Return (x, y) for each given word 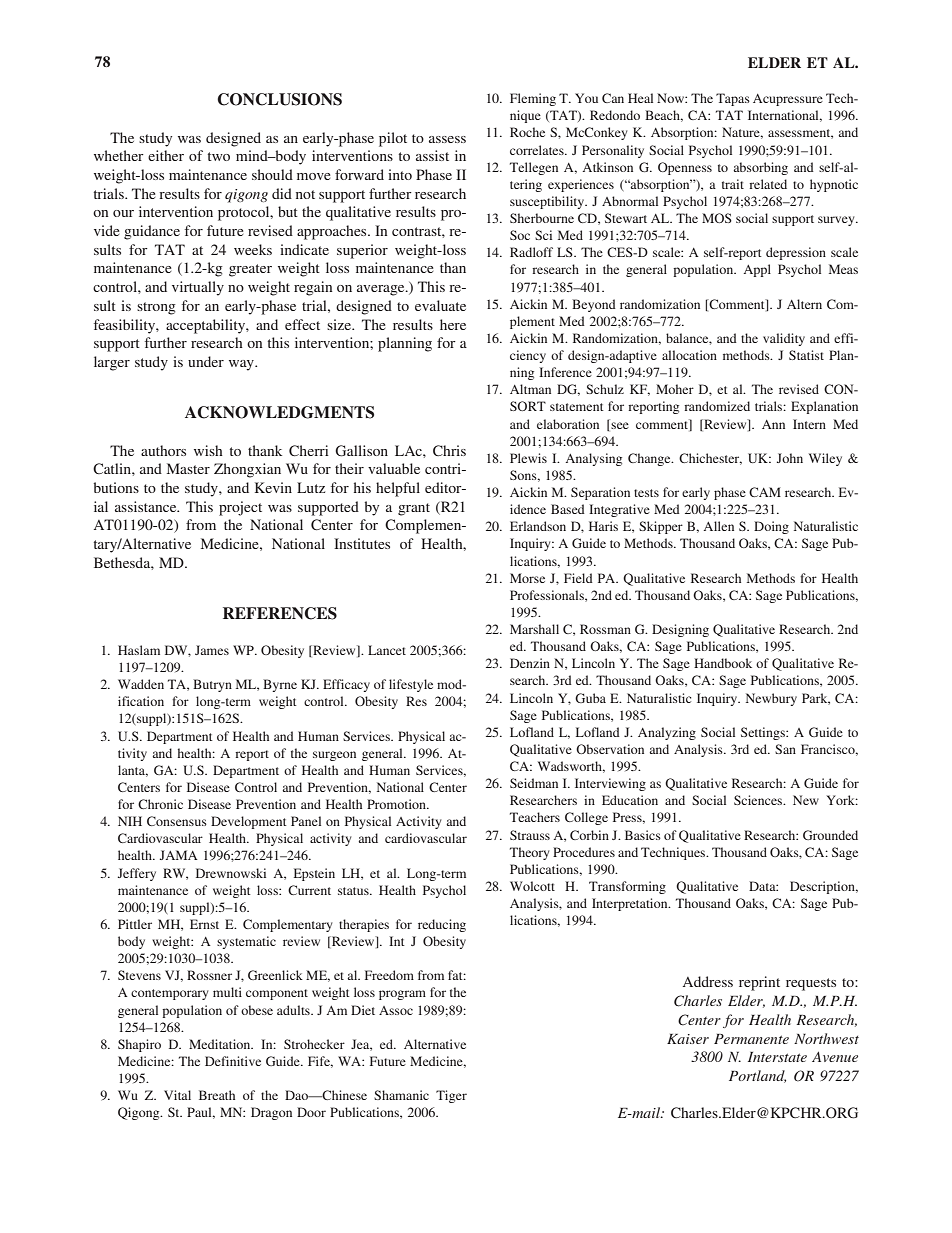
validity (784, 339)
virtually (198, 288)
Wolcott (532, 886)
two (218, 156)
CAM (765, 492)
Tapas (733, 99)
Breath (217, 1095)
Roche (527, 132)
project (240, 508)
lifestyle (411, 685)
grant (414, 509)
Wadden (141, 684)
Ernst (204, 924)
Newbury (771, 699)
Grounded (830, 835)
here (453, 324)
